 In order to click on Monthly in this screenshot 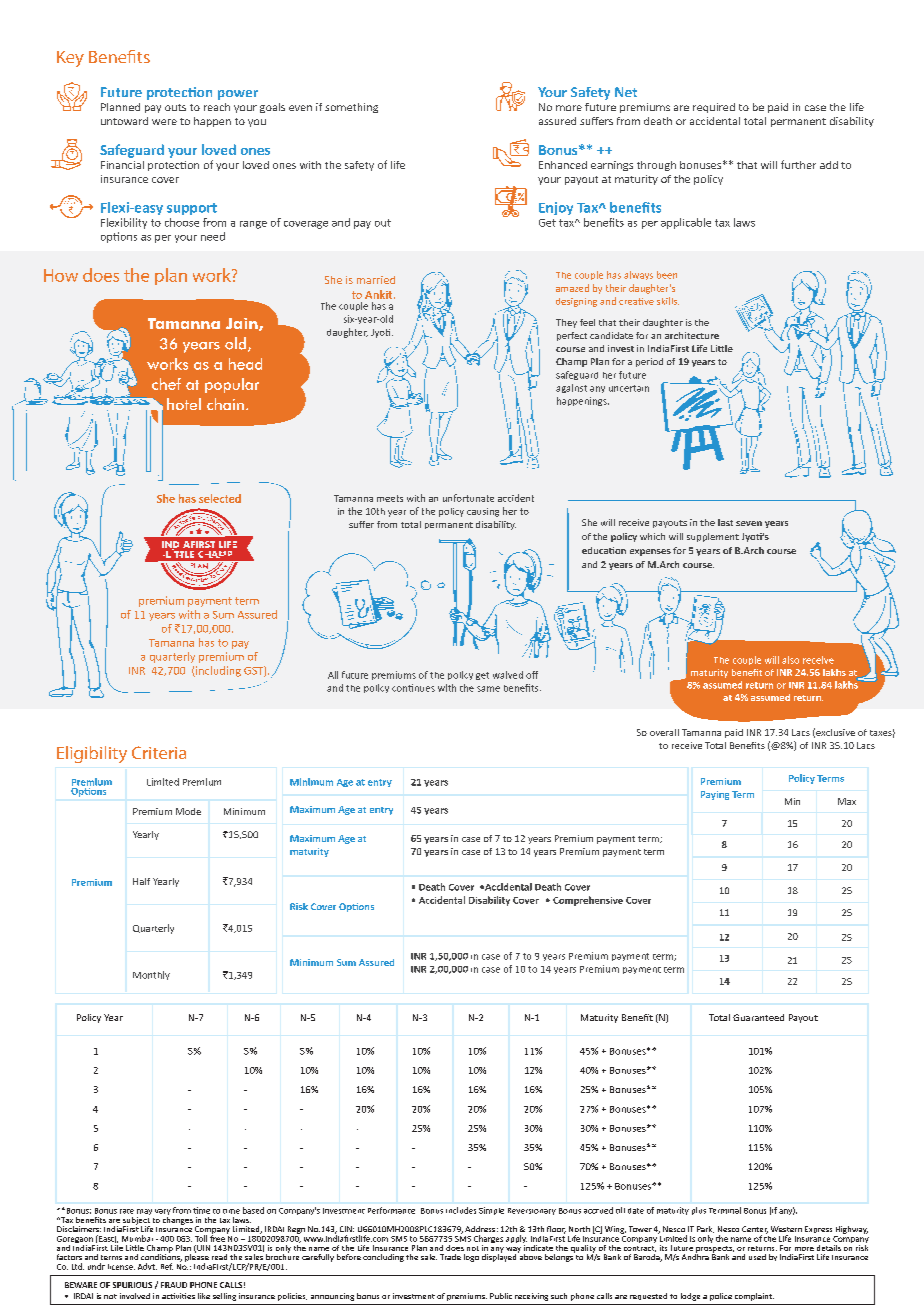, I will do `click(151, 975)`.
